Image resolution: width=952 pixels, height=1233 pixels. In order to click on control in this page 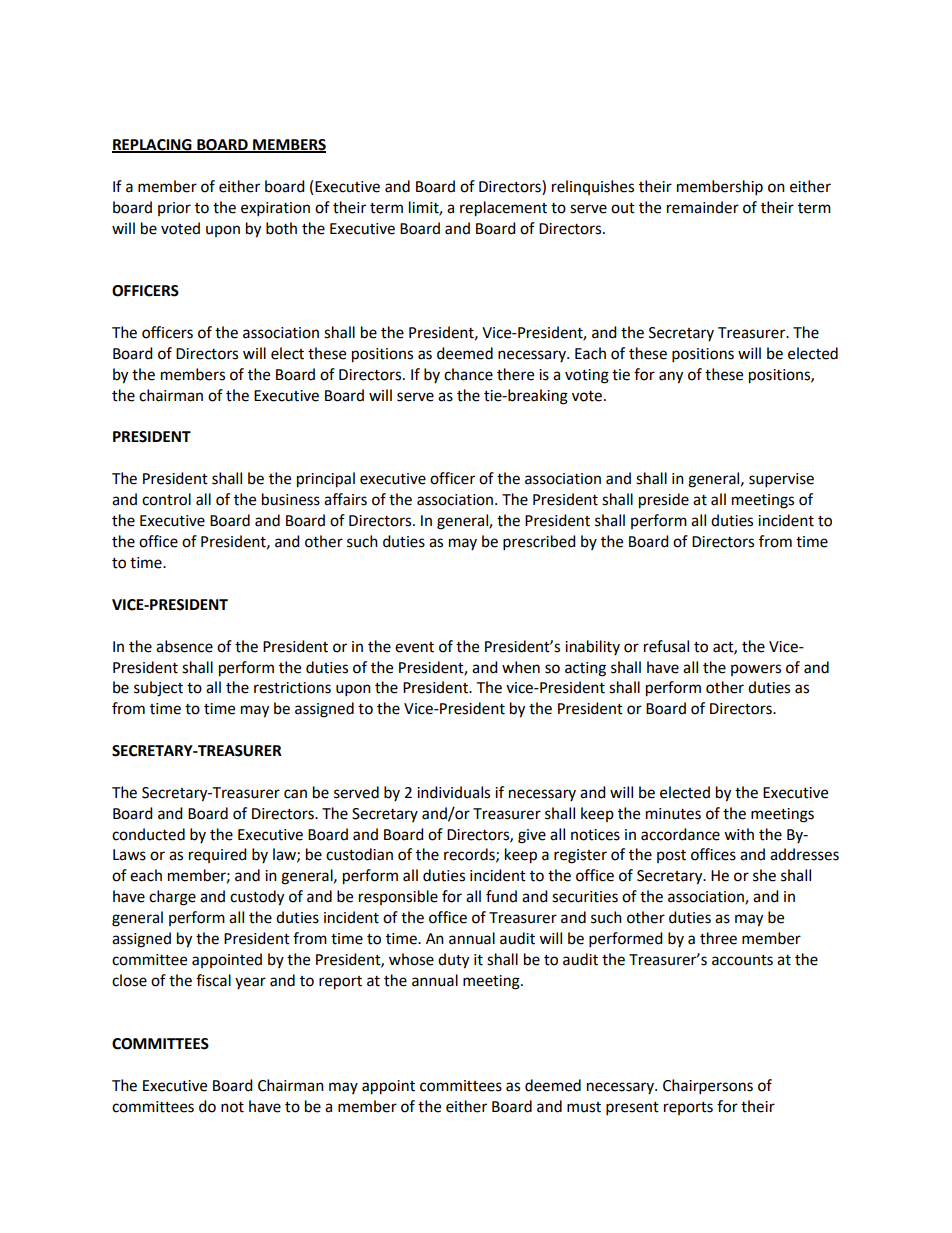, I will do `click(166, 499)`.
